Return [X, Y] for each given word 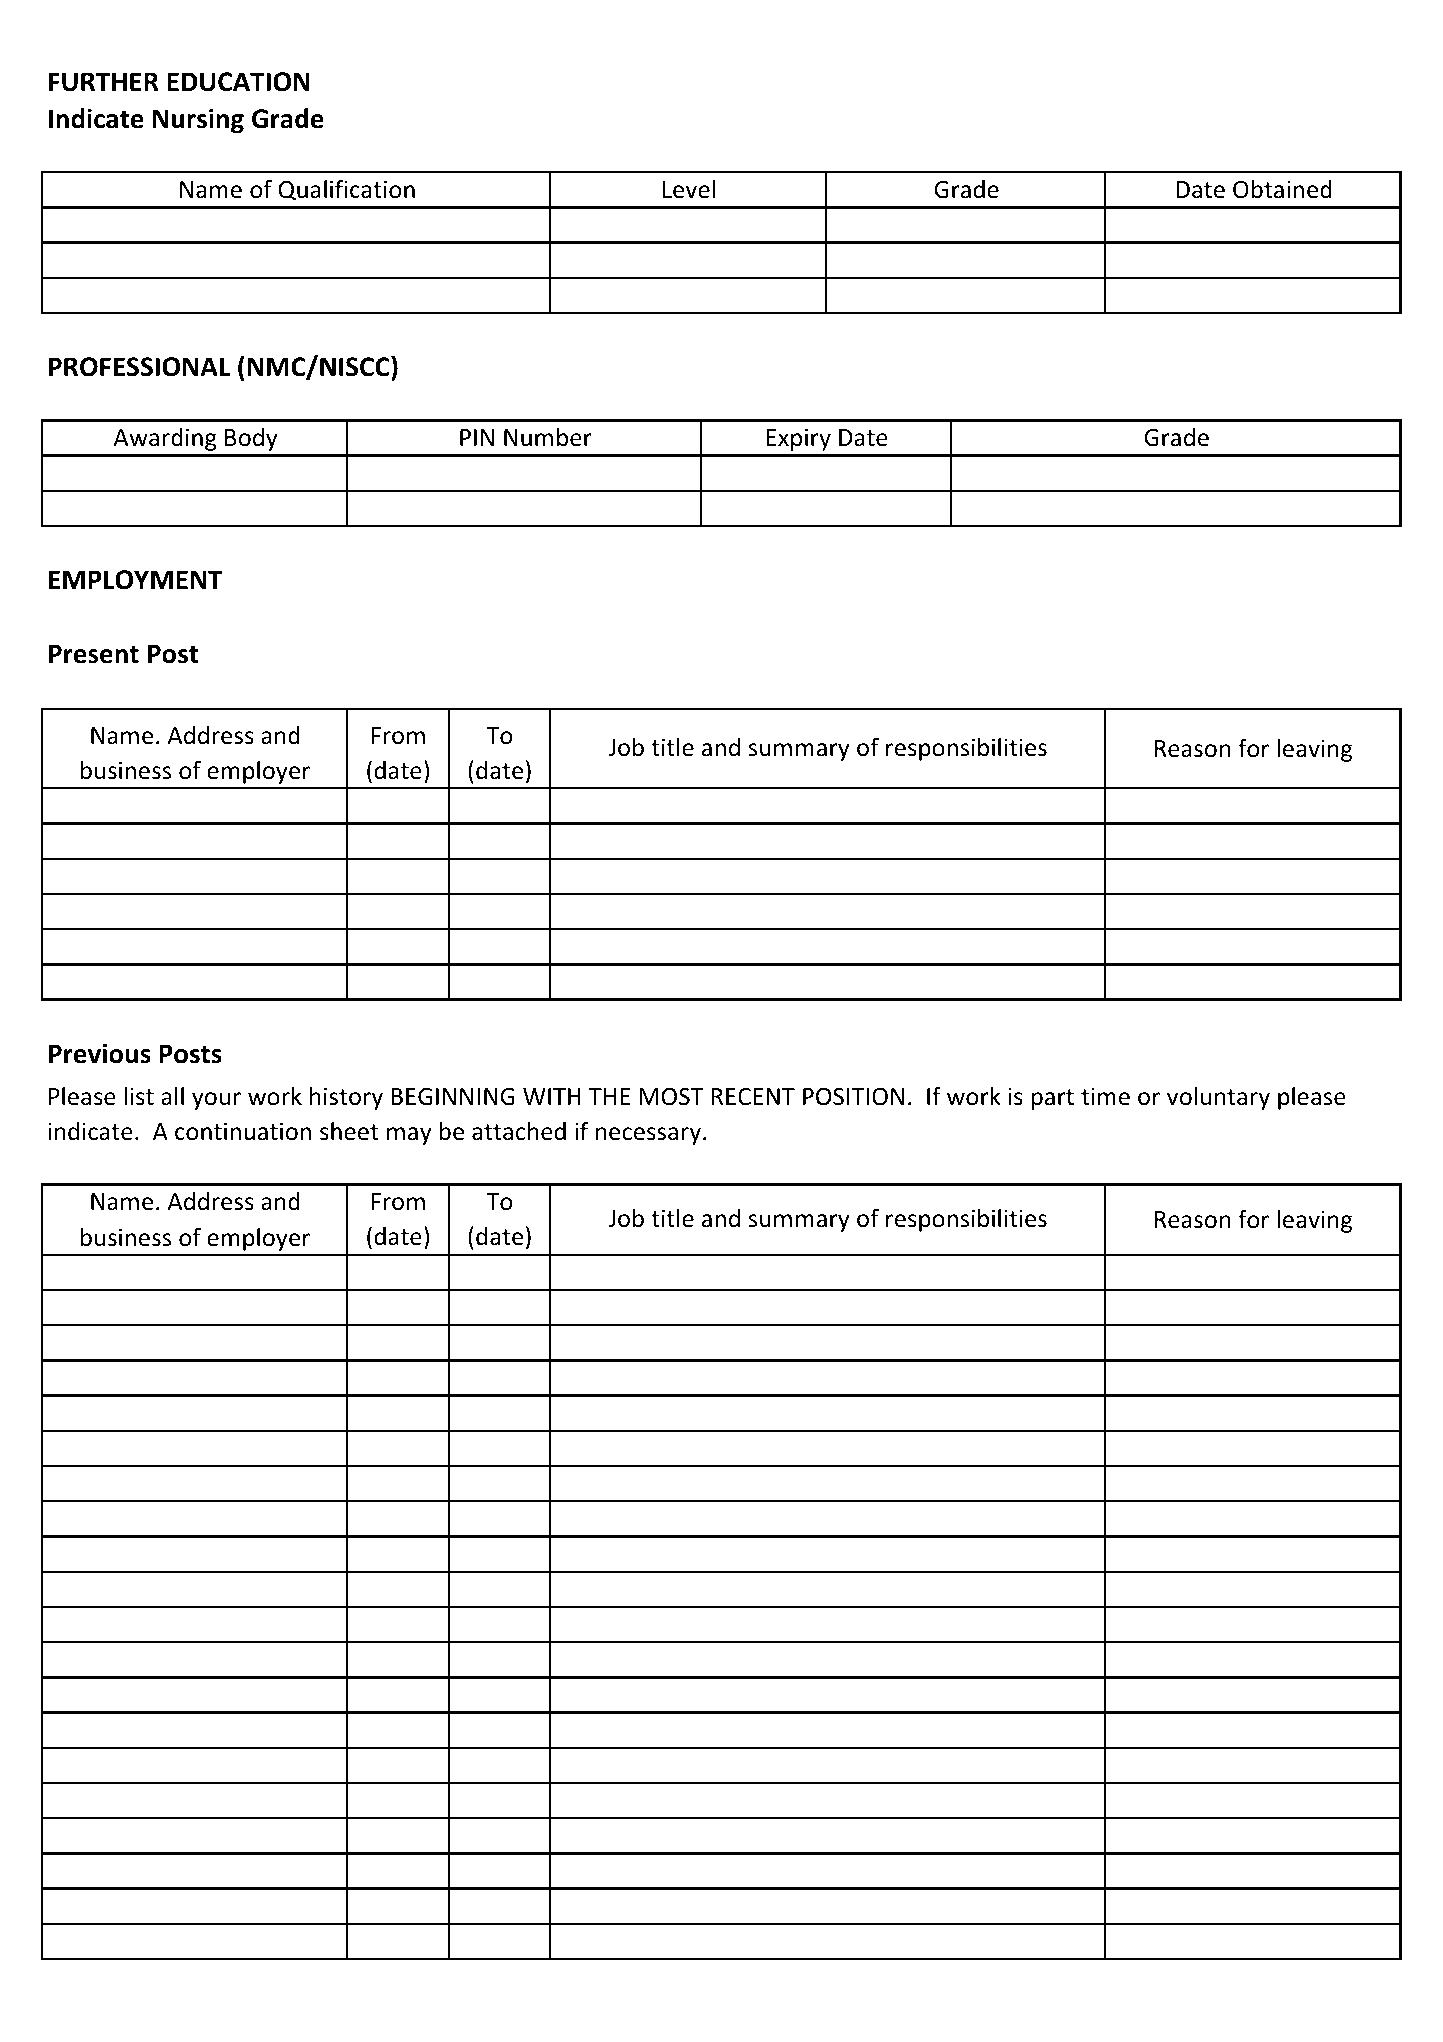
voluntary [1218, 1098]
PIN [477, 437]
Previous [100, 1053]
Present [94, 654]
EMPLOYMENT [136, 580]
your [216, 1101]
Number [548, 437]
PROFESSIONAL [139, 367]
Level [689, 189]
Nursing [198, 120]
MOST [671, 1097]
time [1105, 1096]
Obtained [1282, 189]
